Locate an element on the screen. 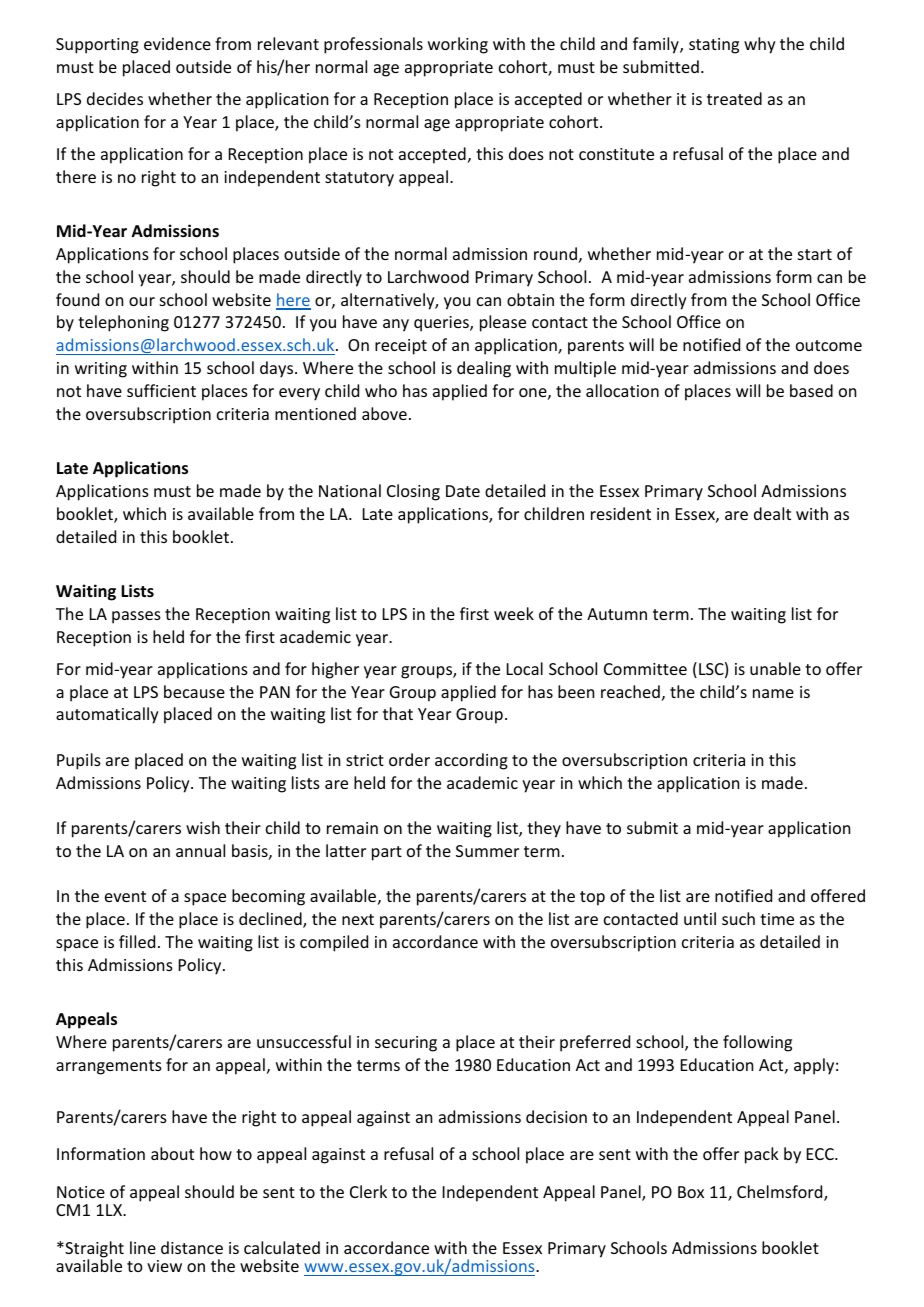 The image size is (924, 1307). because is located at coordinates (194, 691).
